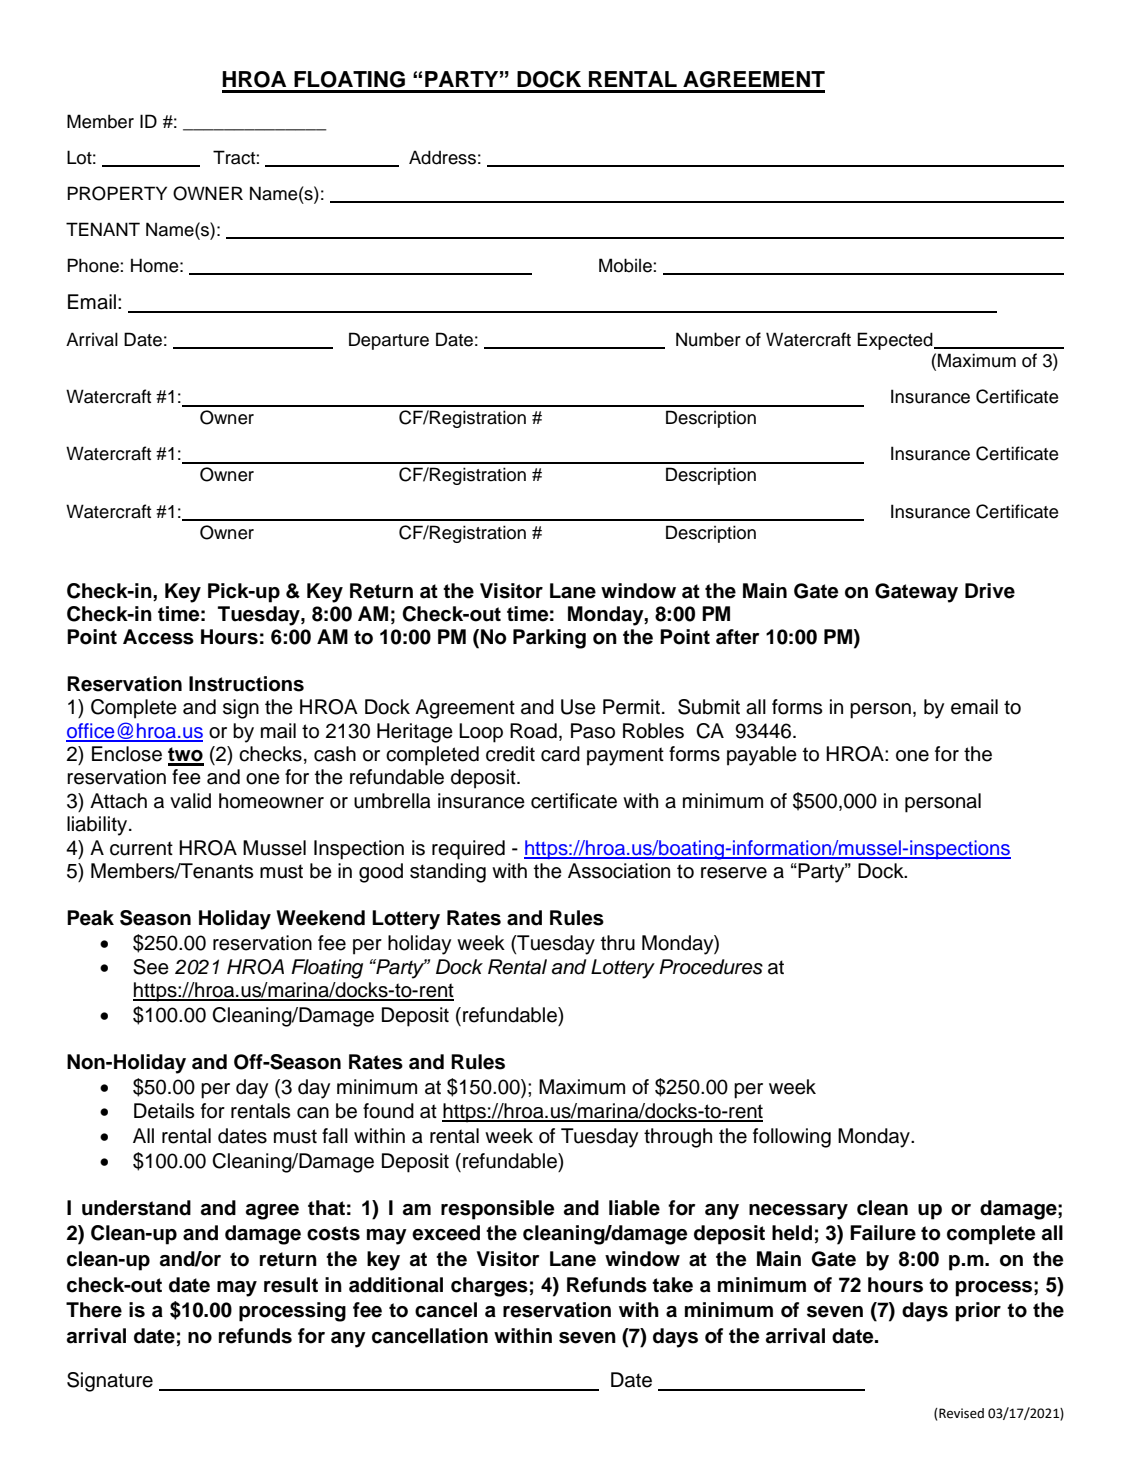 This screenshot has height=1462, width=1130. I want to click on charges, so click(489, 1287).
